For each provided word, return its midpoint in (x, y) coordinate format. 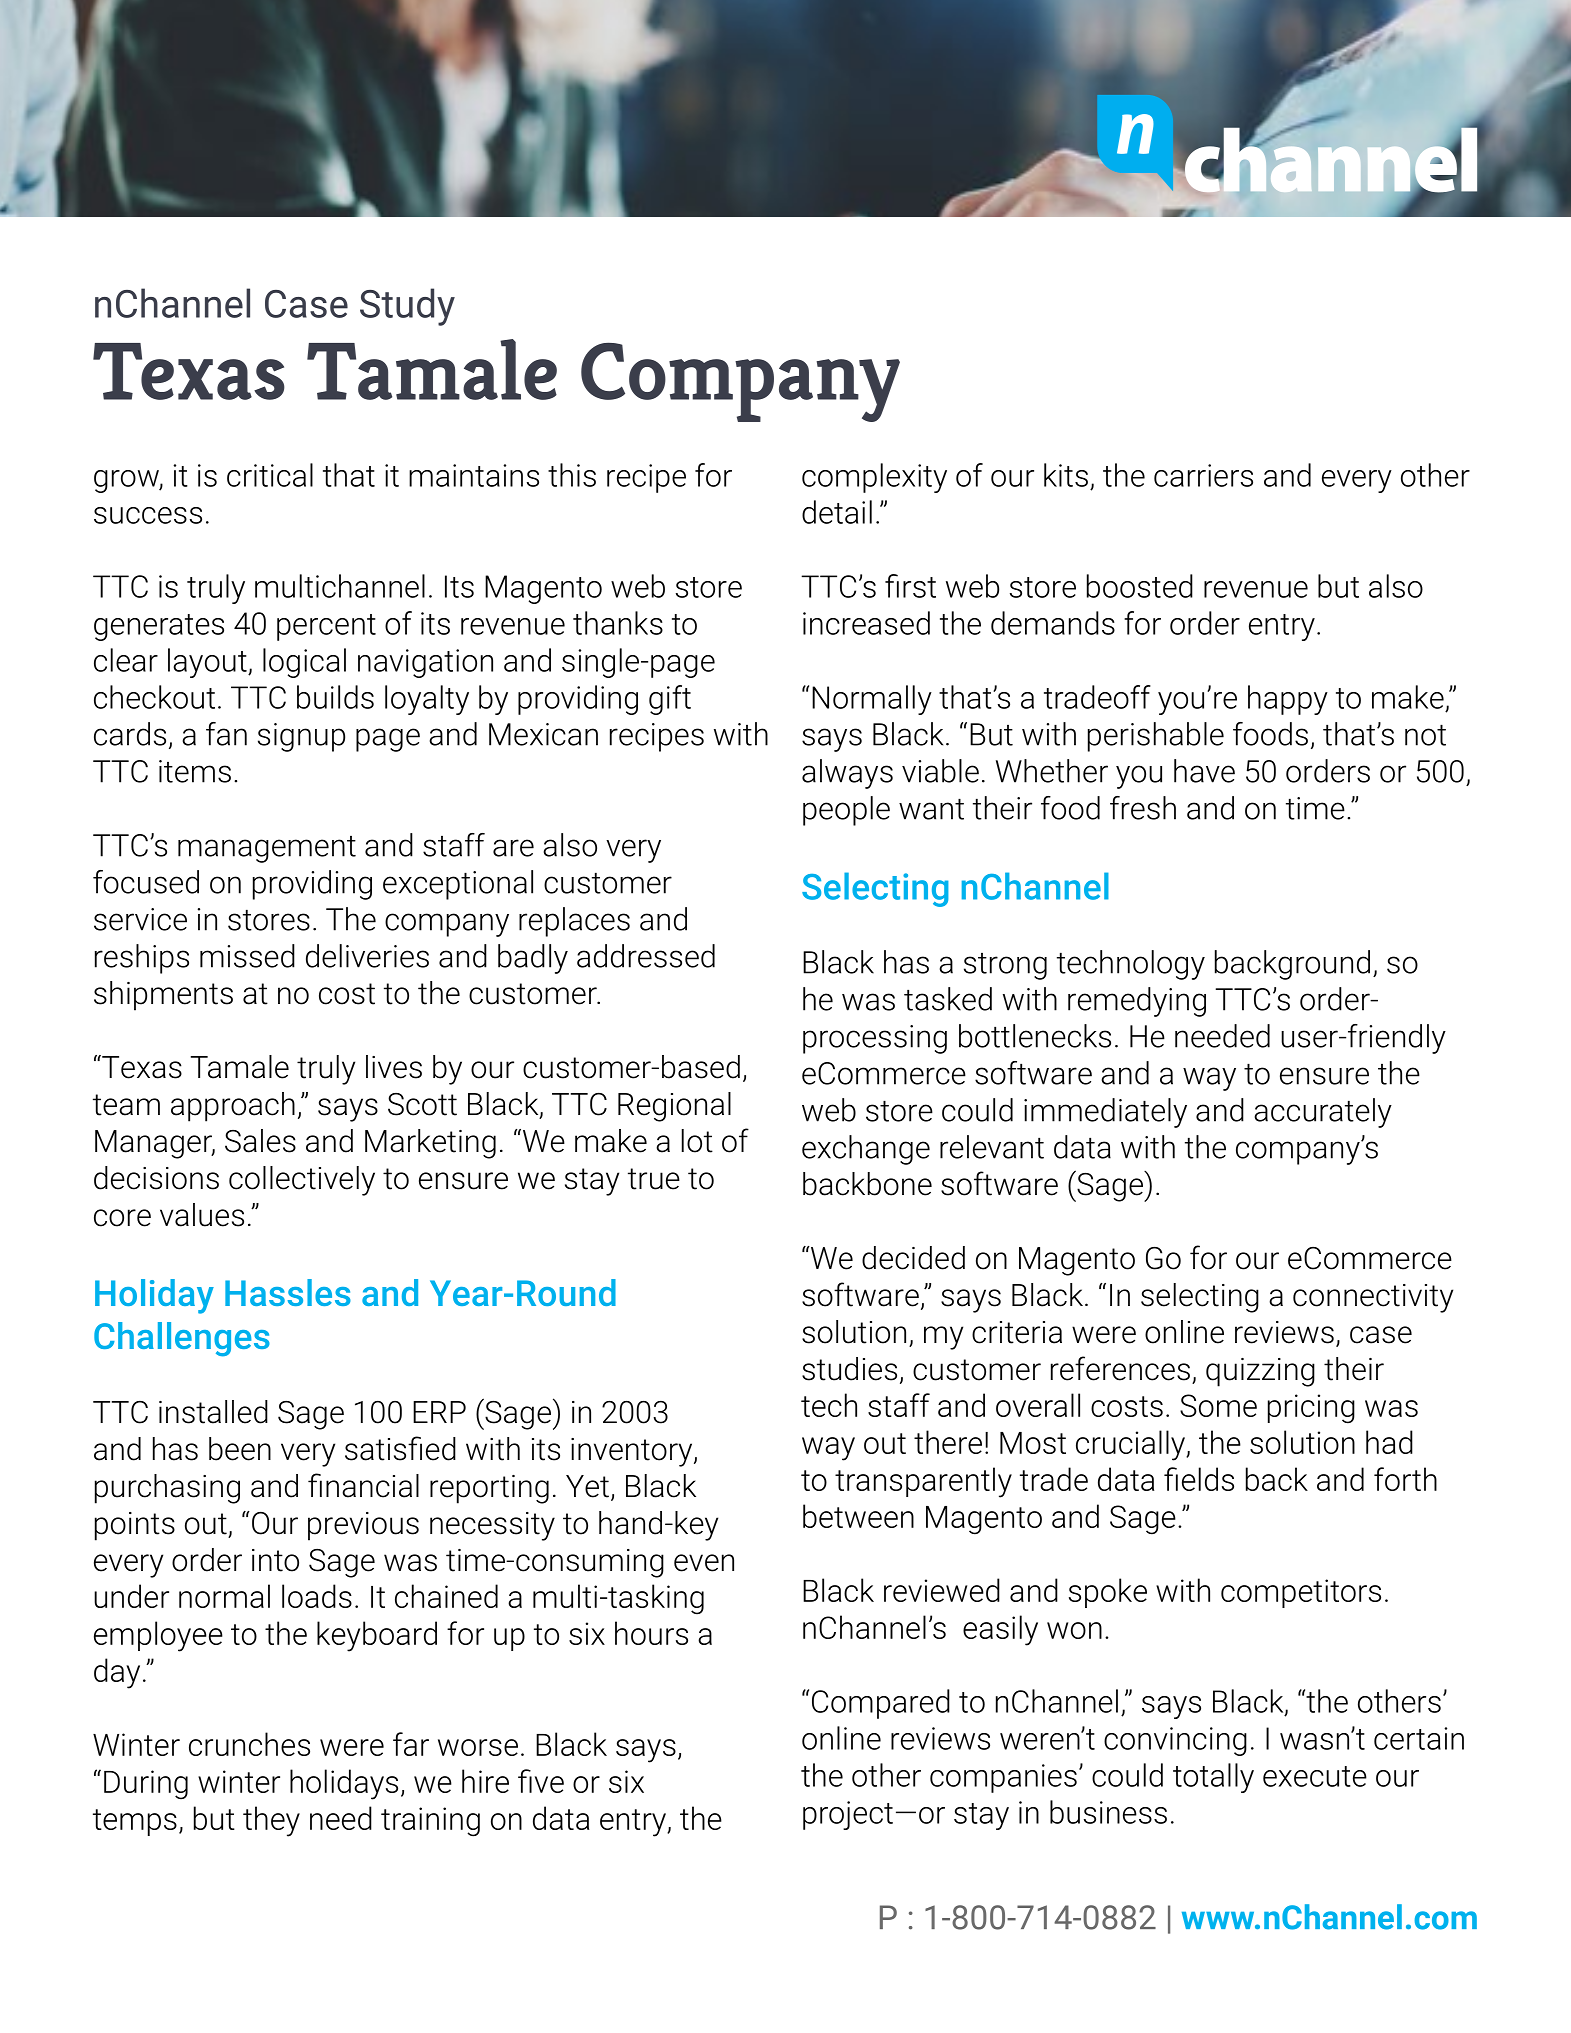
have (1204, 771)
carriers (1203, 475)
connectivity (1373, 1298)
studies (849, 1369)
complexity (874, 478)
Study (407, 307)
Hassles (288, 1292)
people (846, 811)
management (267, 849)
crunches (249, 1744)
